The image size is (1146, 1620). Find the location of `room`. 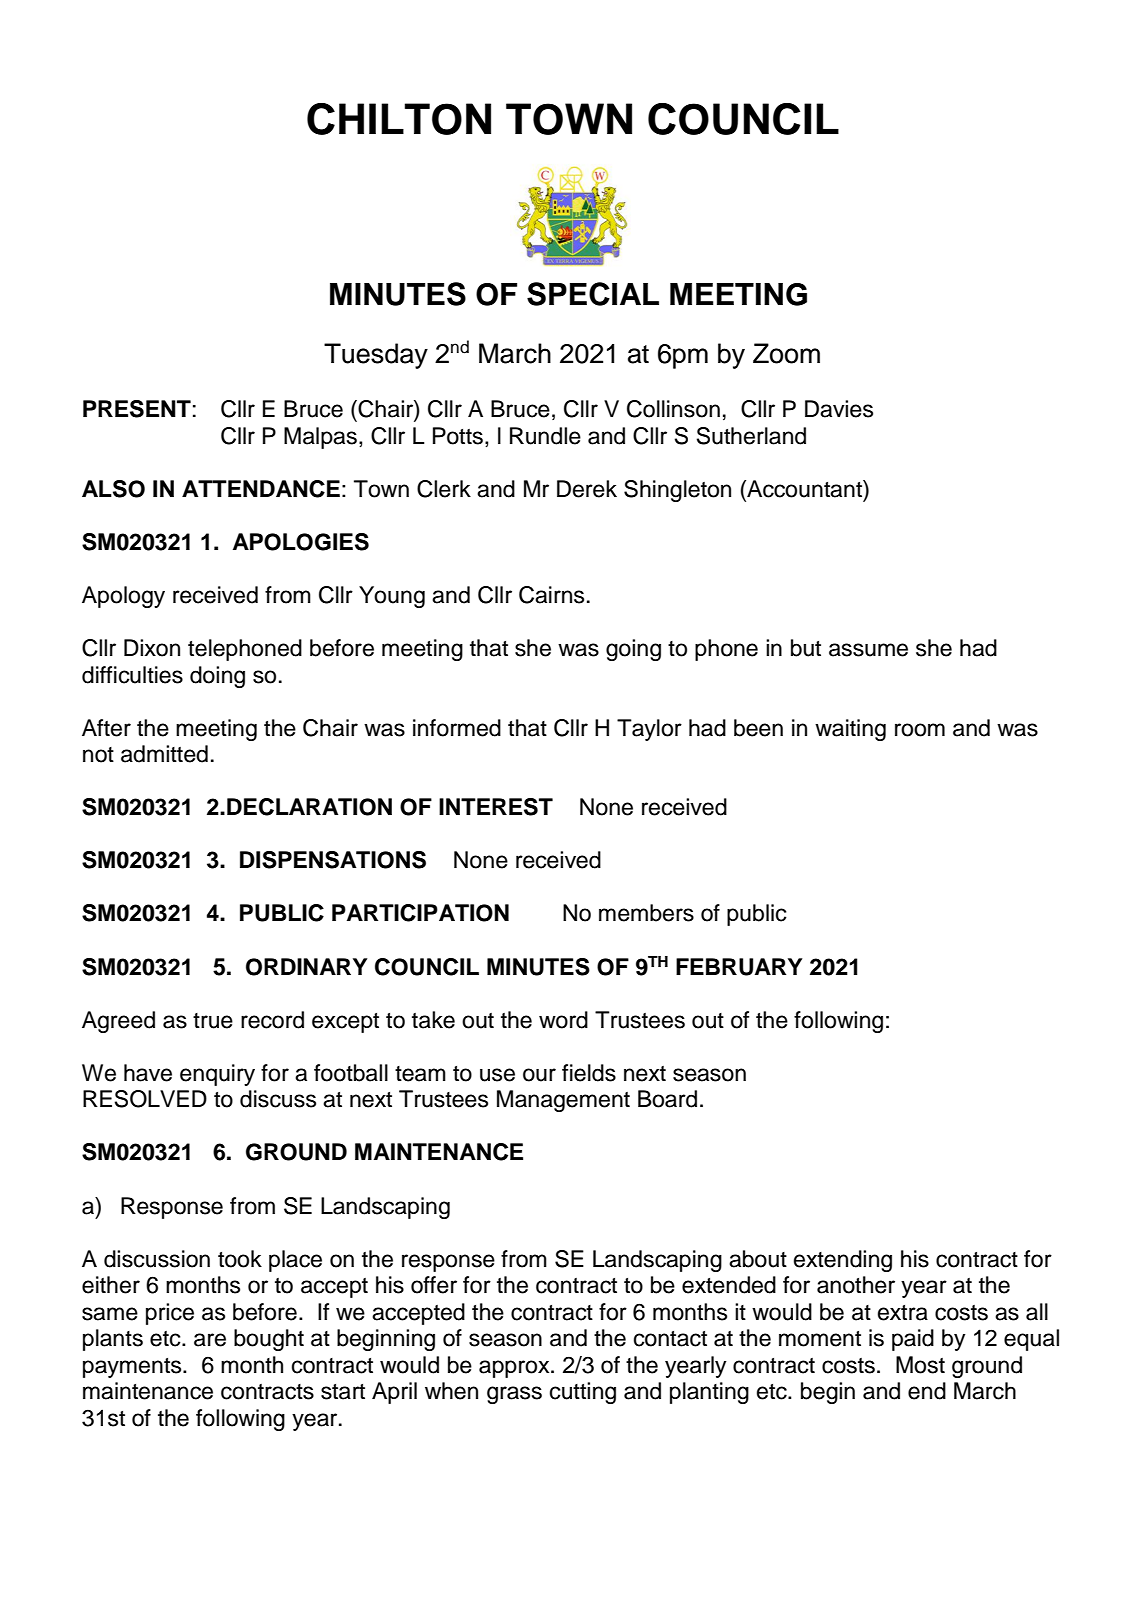

room is located at coordinates (920, 730).
